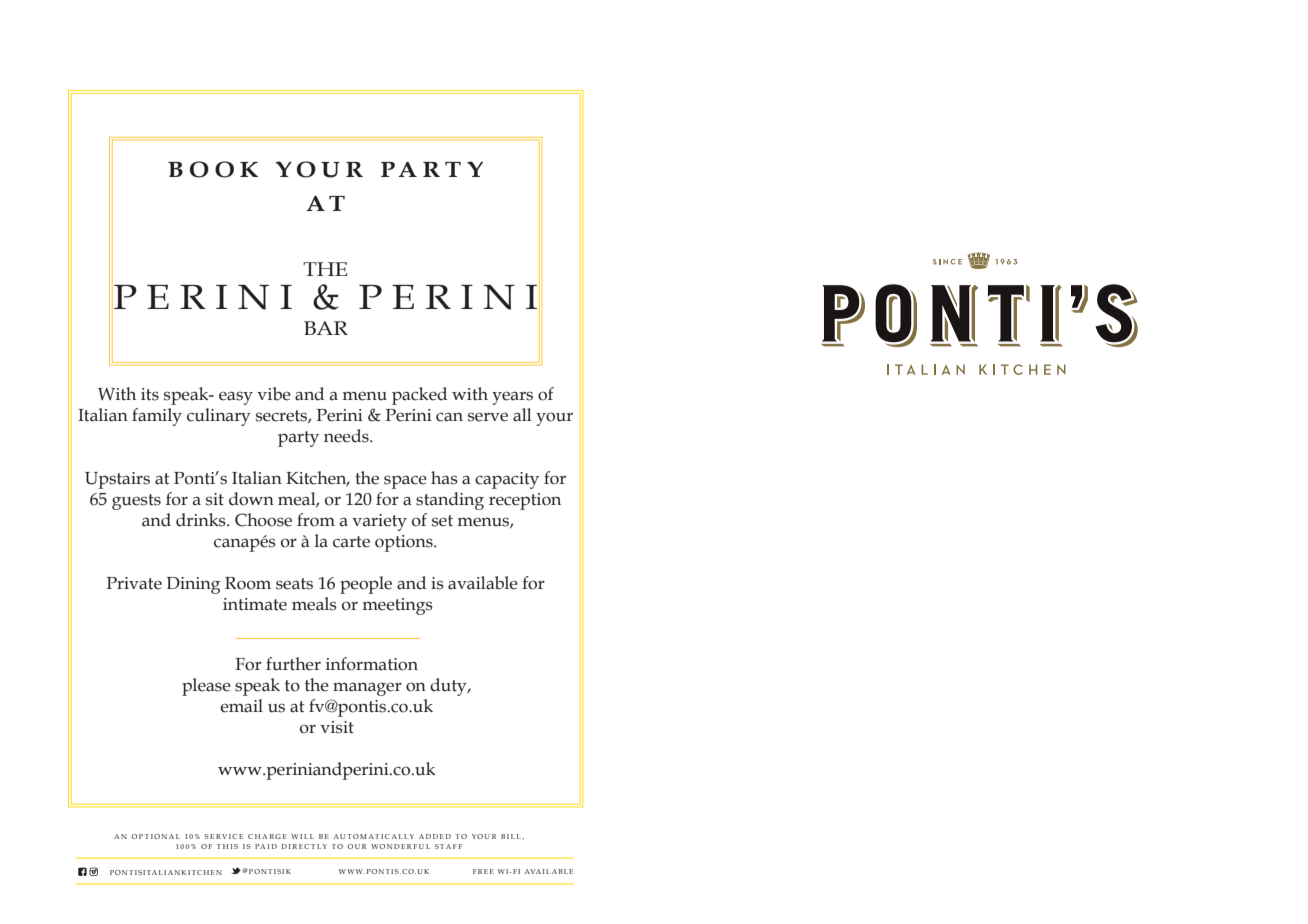 This page has height=924, width=1308. What do you see at coordinates (366, 585) in the page?
I see `people` at bounding box center [366, 585].
